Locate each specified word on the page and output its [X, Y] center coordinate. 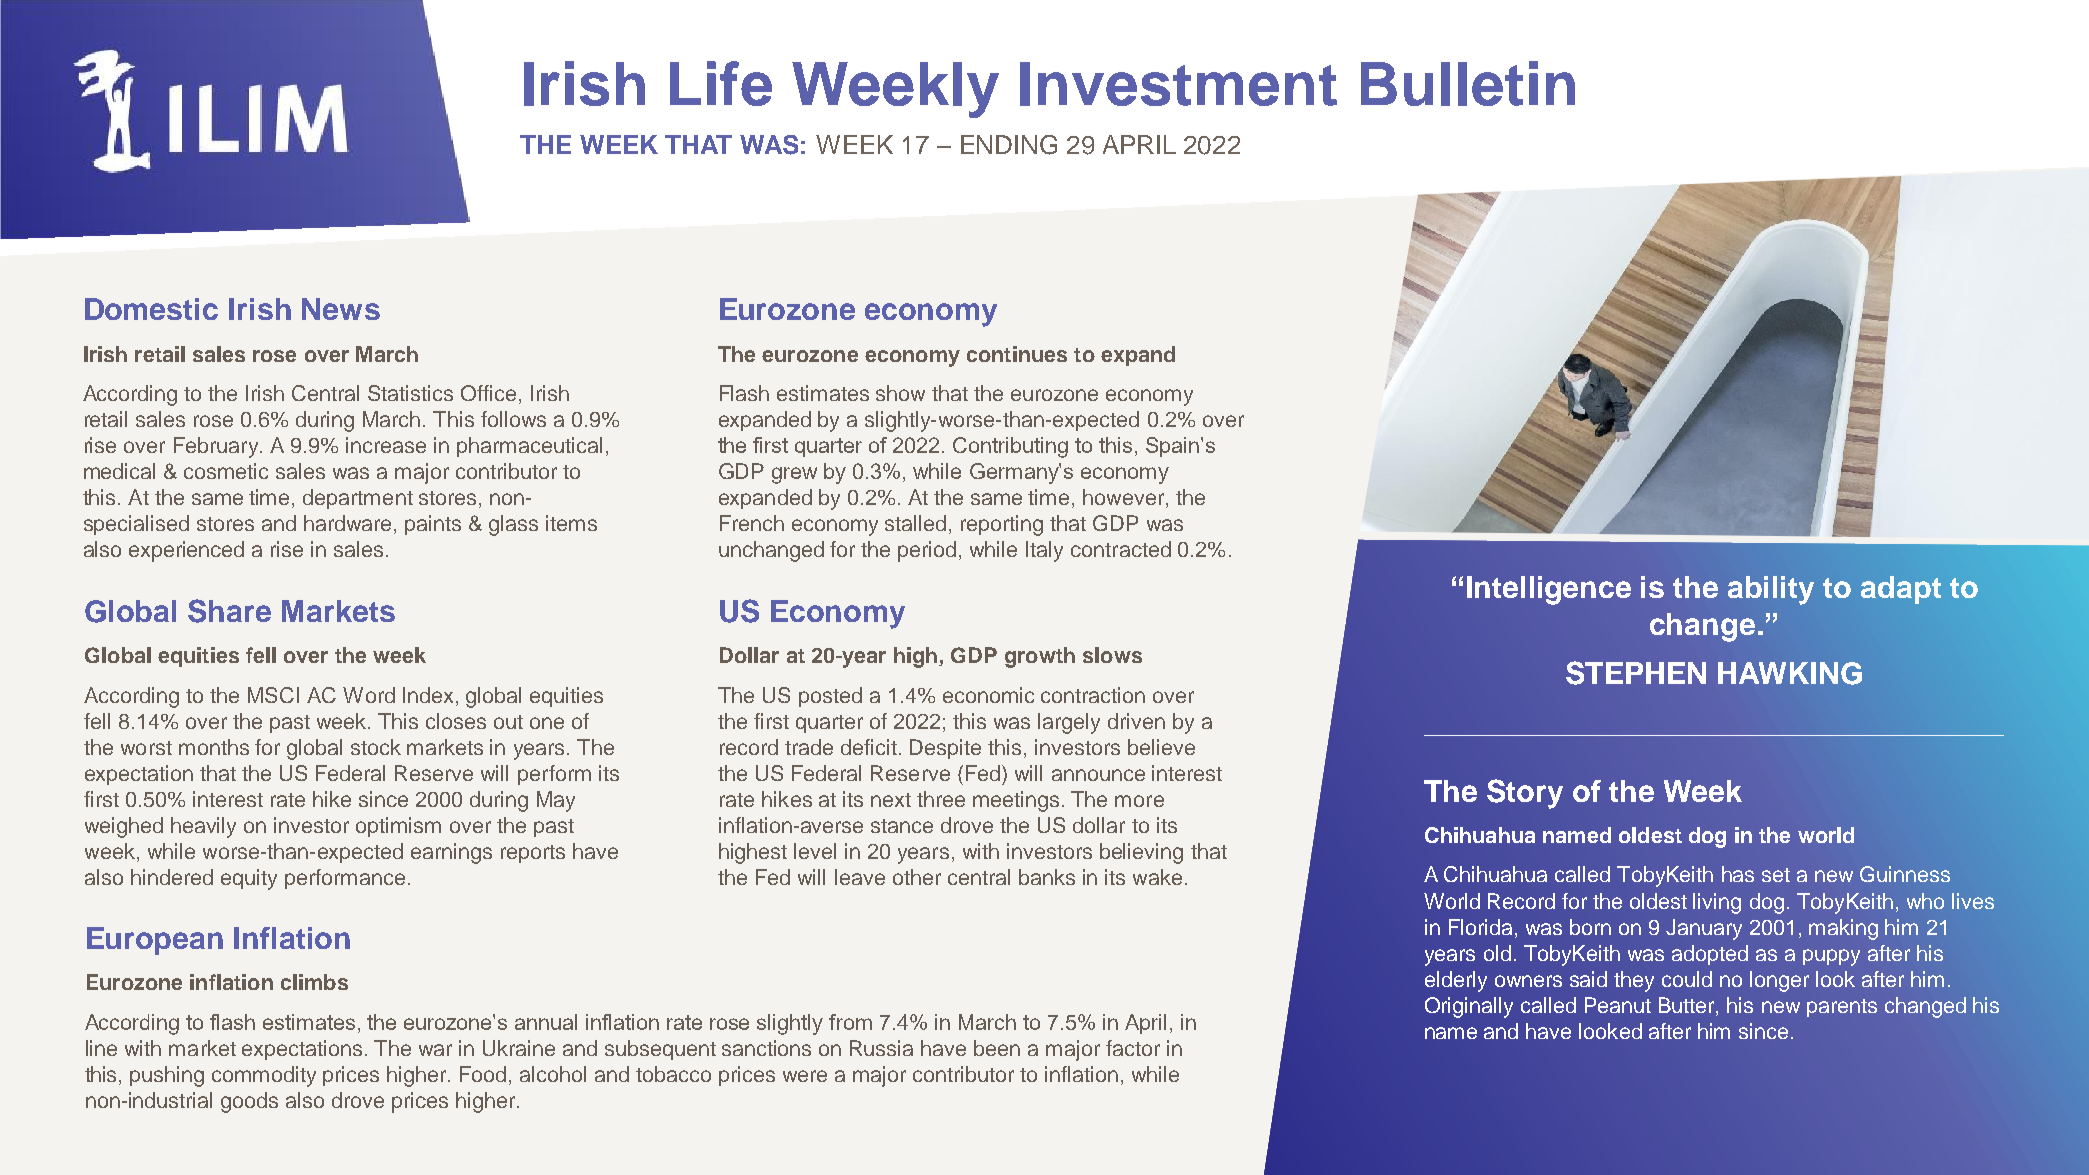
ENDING [1009, 145]
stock [376, 747]
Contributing [1010, 447]
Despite [945, 749]
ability [1771, 590]
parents [1842, 1008]
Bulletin [1468, 83]
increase [386, 445]
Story [1525, 794]
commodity [264, 1076]
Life [721, 83]
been [997, 1048]
